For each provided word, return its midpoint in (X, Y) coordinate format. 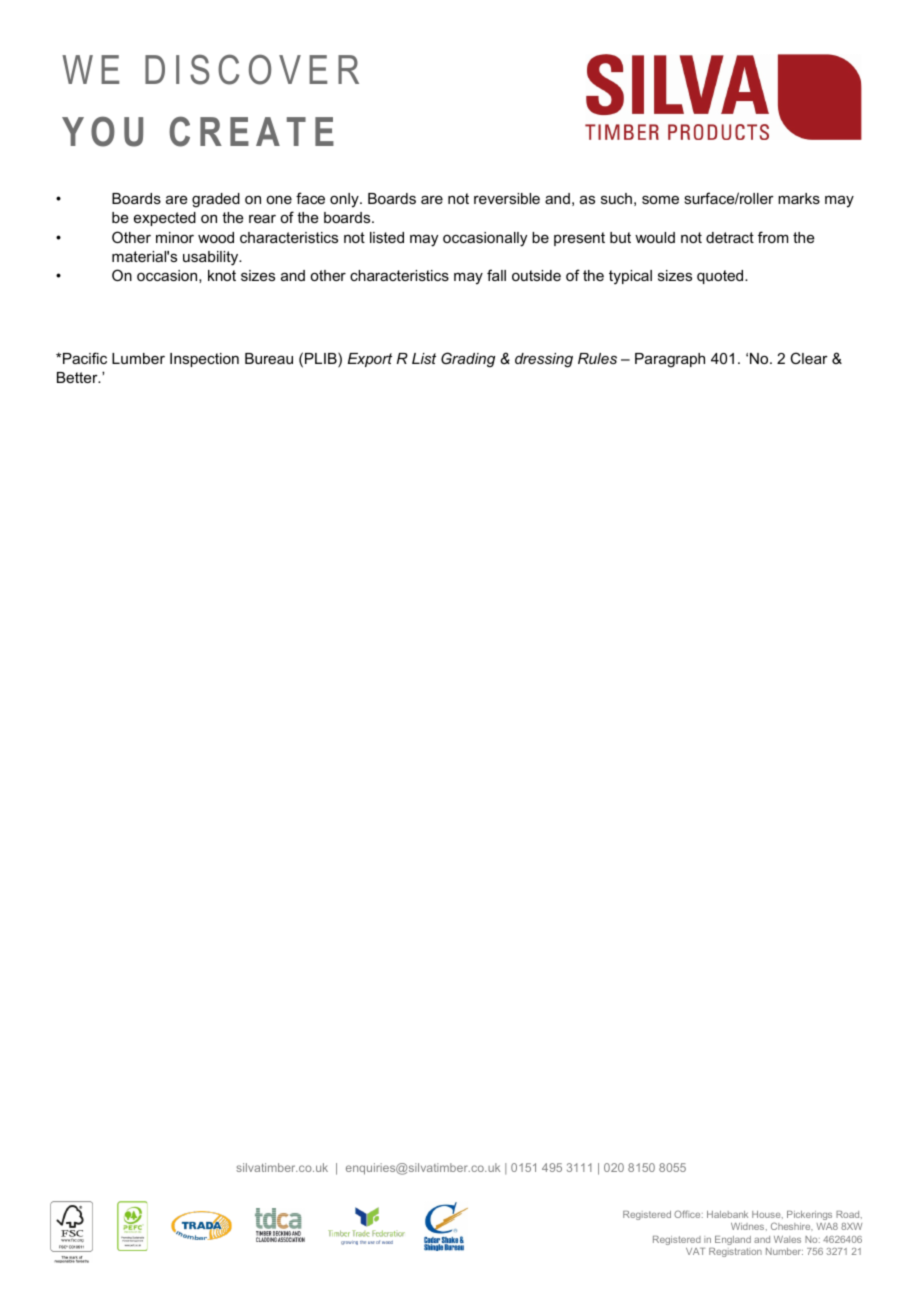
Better (78, 377)
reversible (507, 198)
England (733, 1240)
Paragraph (670, 360)
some (660, 199)
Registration (735, 1252)
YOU (102, 131)
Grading (468, 360)
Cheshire (792, 1226)
